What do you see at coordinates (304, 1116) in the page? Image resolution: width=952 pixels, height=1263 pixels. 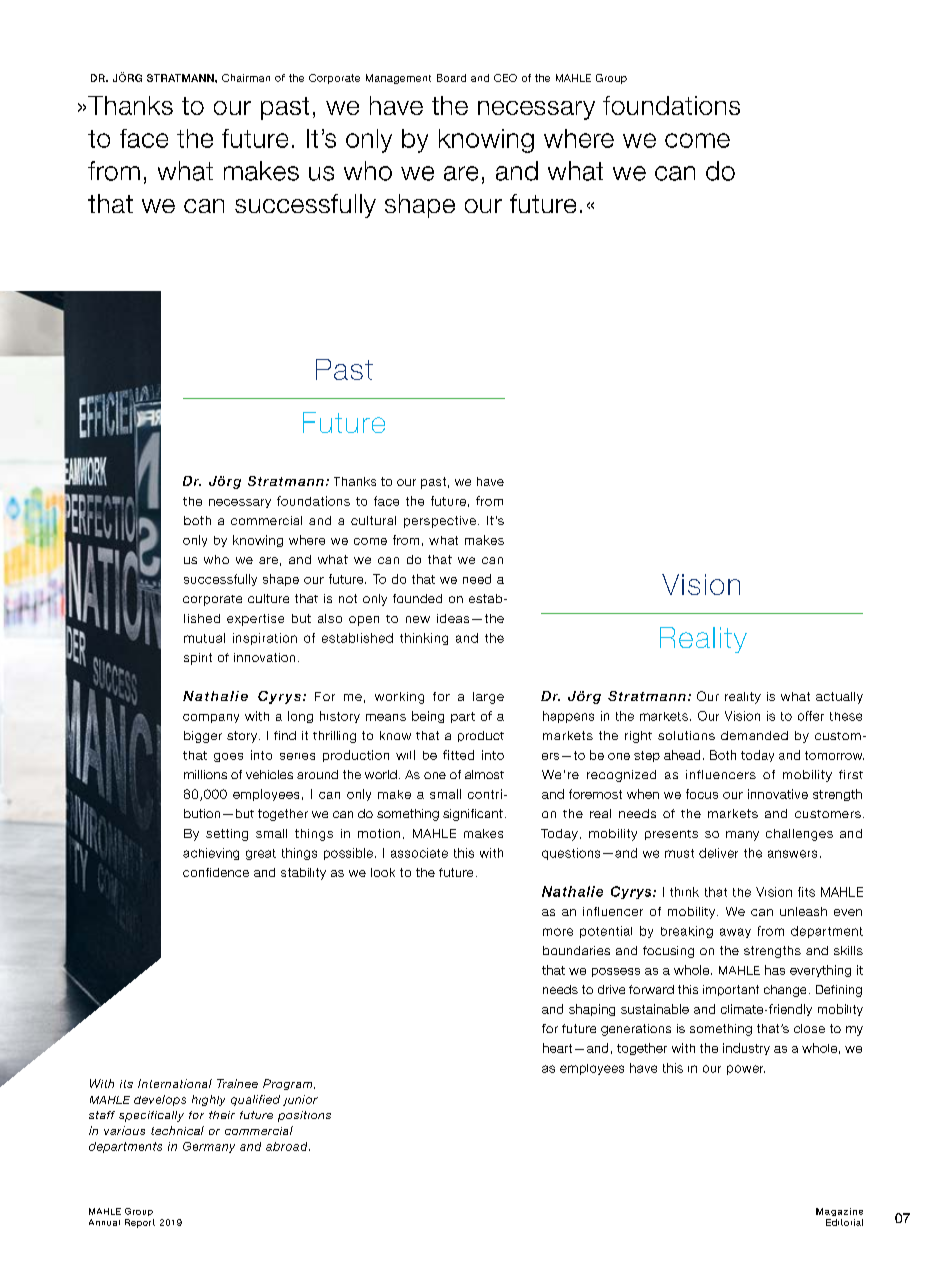 I see `positions` at bounding box center [304, 1116].
